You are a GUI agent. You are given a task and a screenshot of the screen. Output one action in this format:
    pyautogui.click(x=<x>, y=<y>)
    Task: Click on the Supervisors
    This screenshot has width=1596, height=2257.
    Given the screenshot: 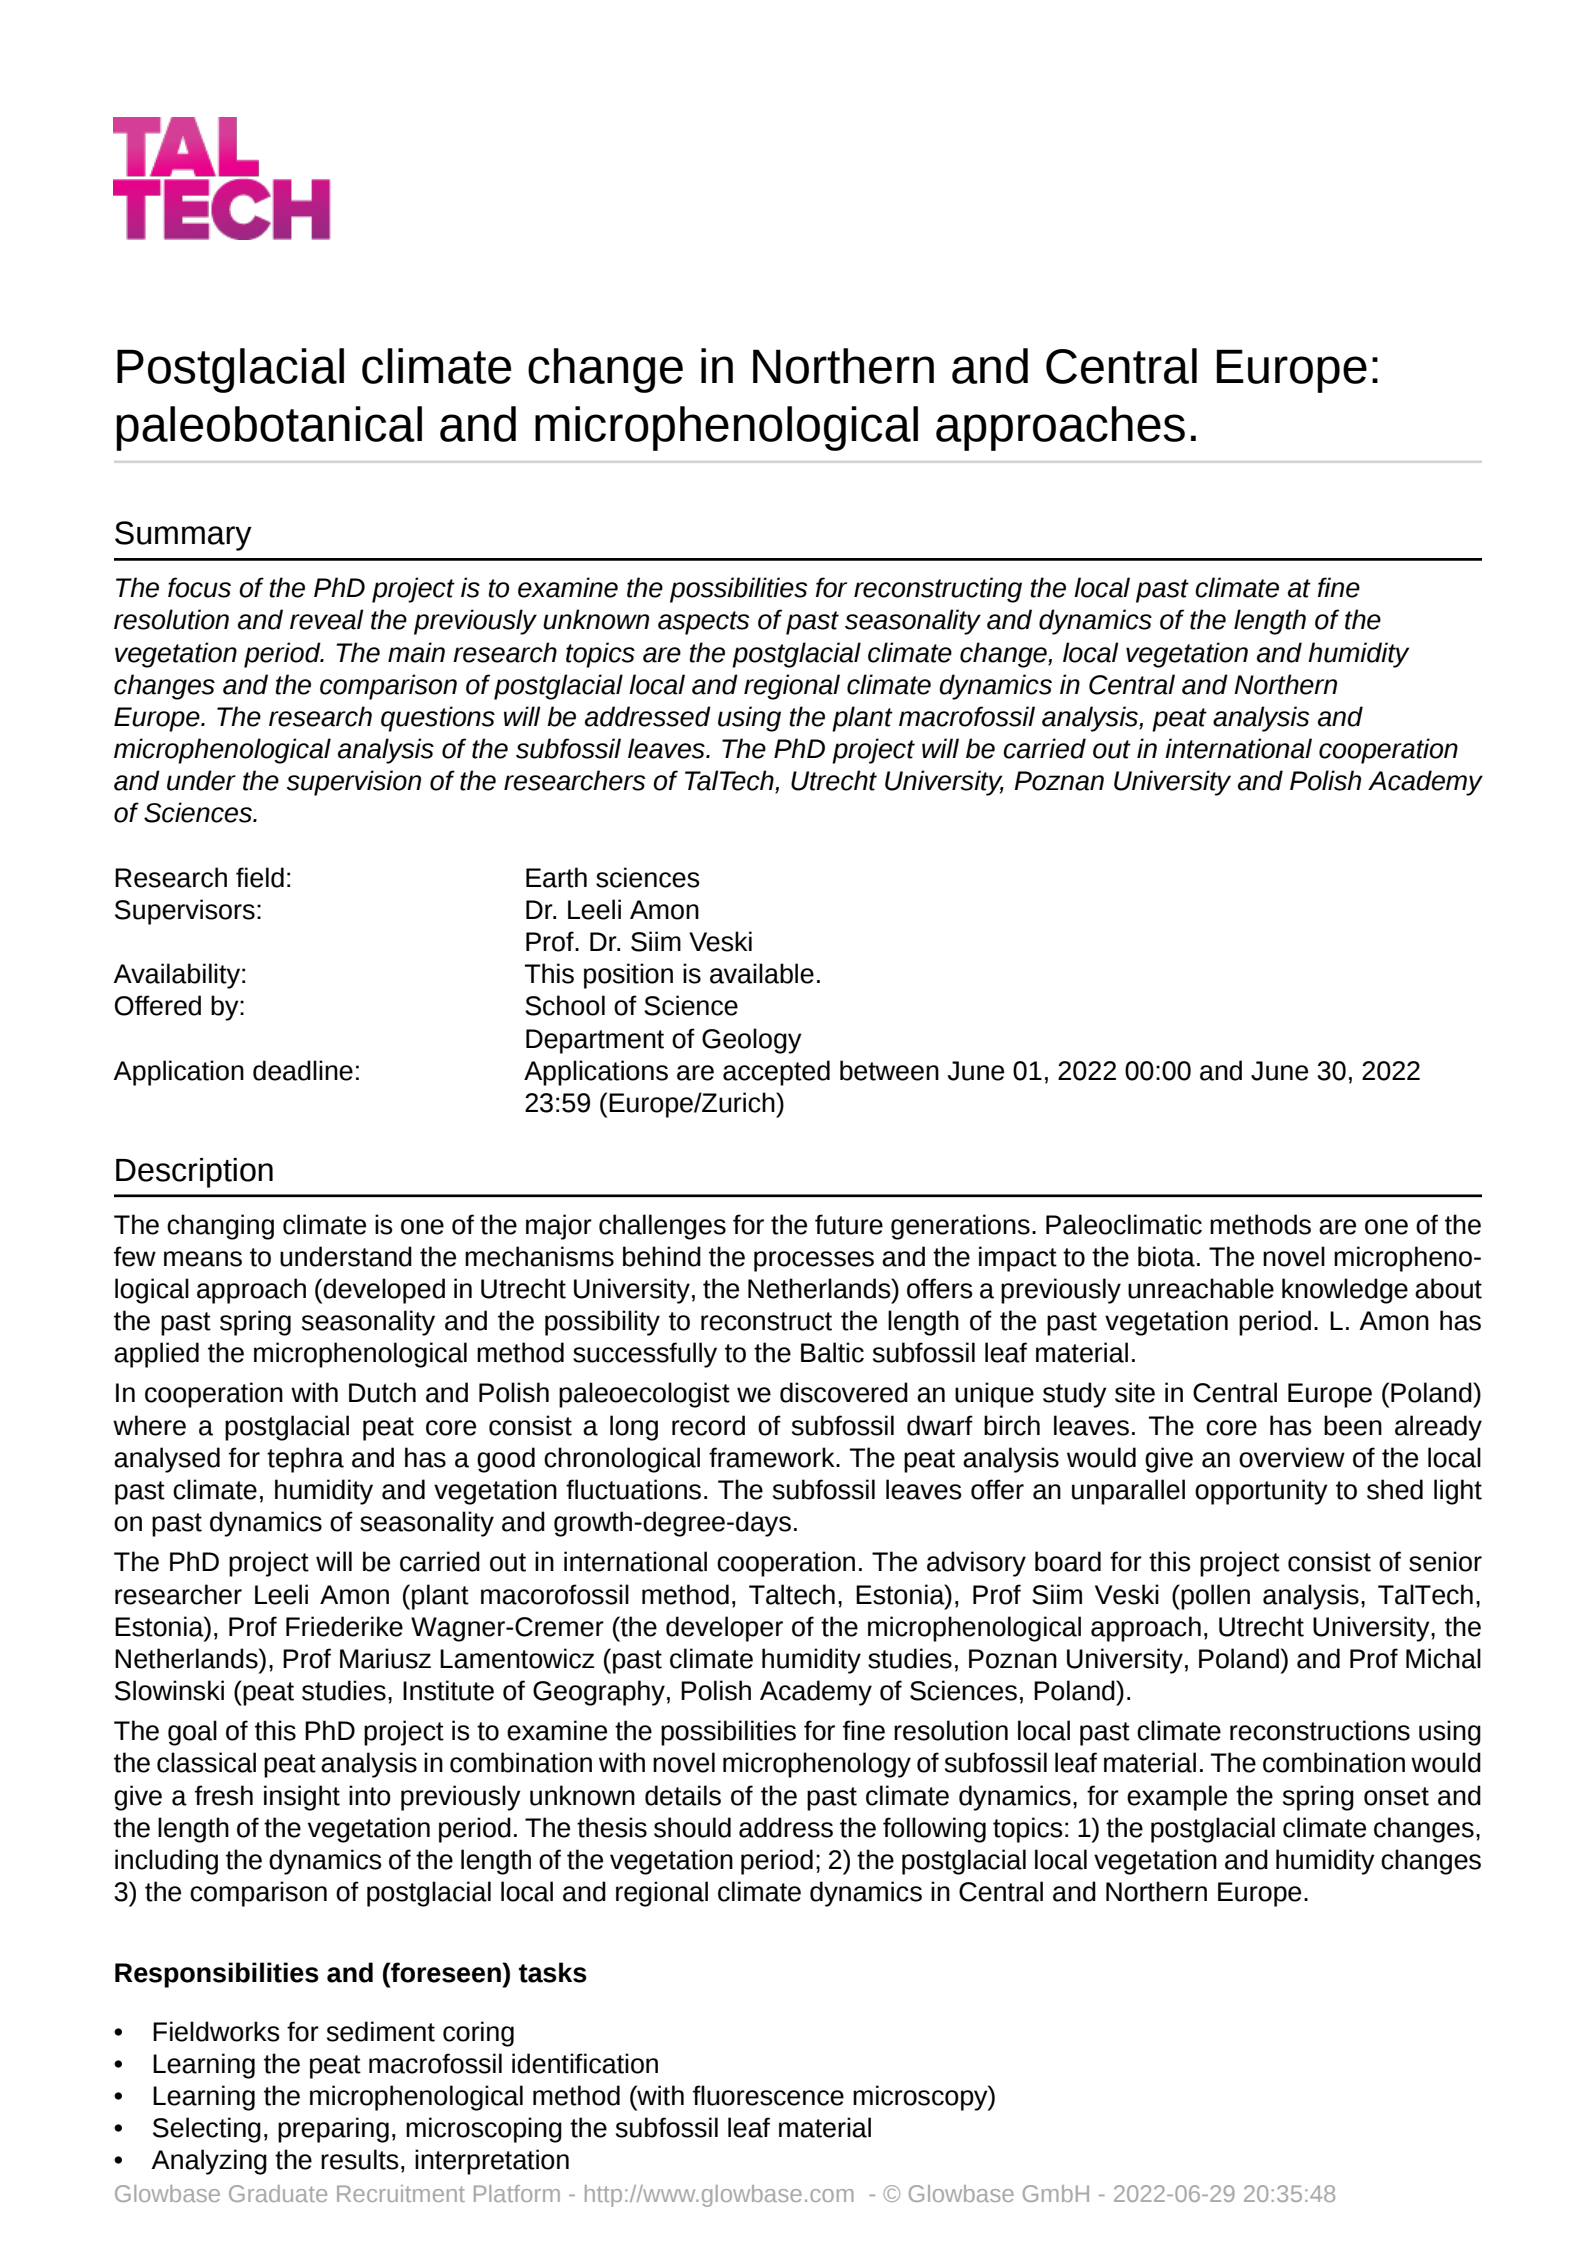 What is the action you would take?
    pyautogui.click(x=185, y=912)
